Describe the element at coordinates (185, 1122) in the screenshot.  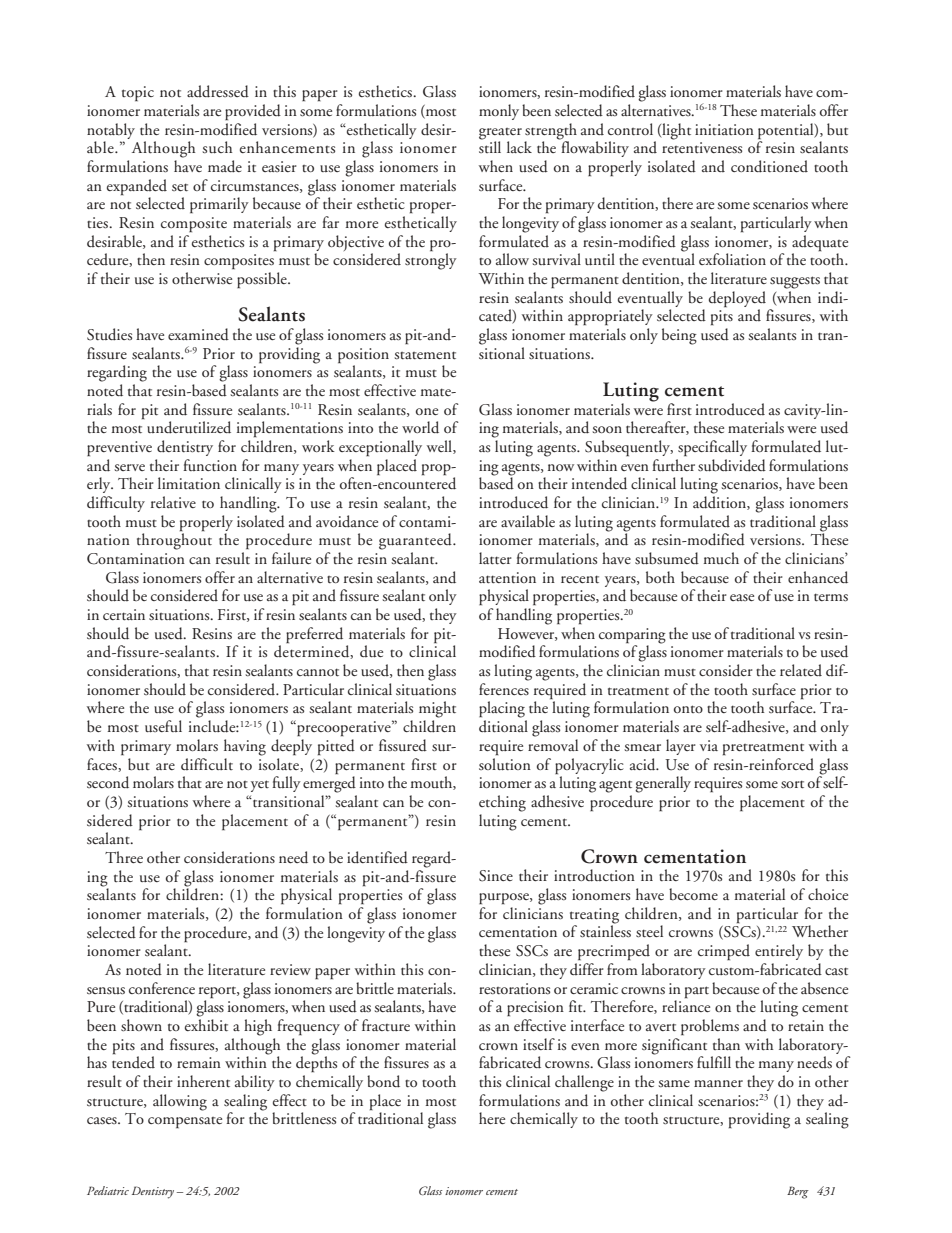
I see `compensate` at that location.
